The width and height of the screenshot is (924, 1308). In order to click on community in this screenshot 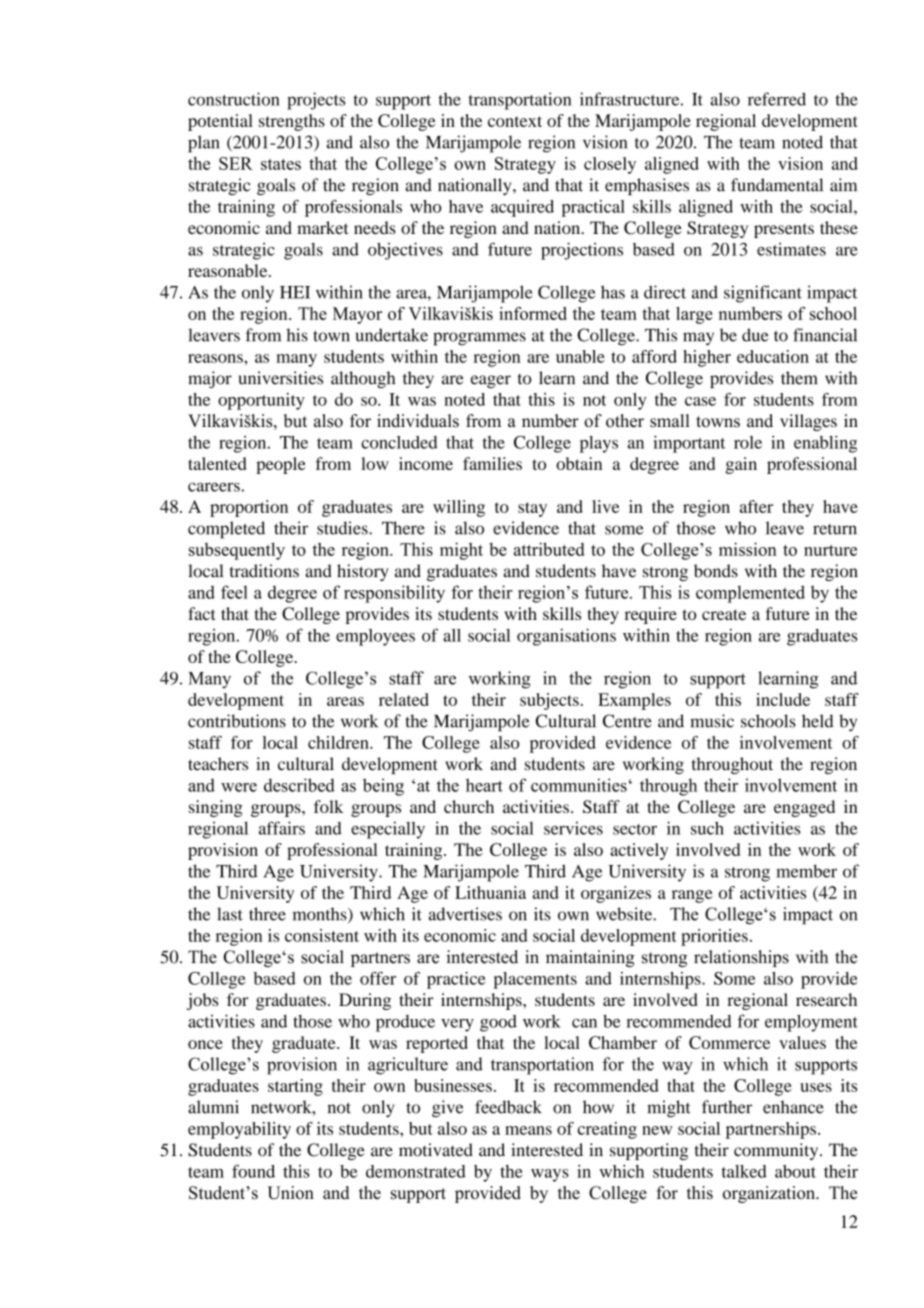, I will do `click(777, 1151)`.
